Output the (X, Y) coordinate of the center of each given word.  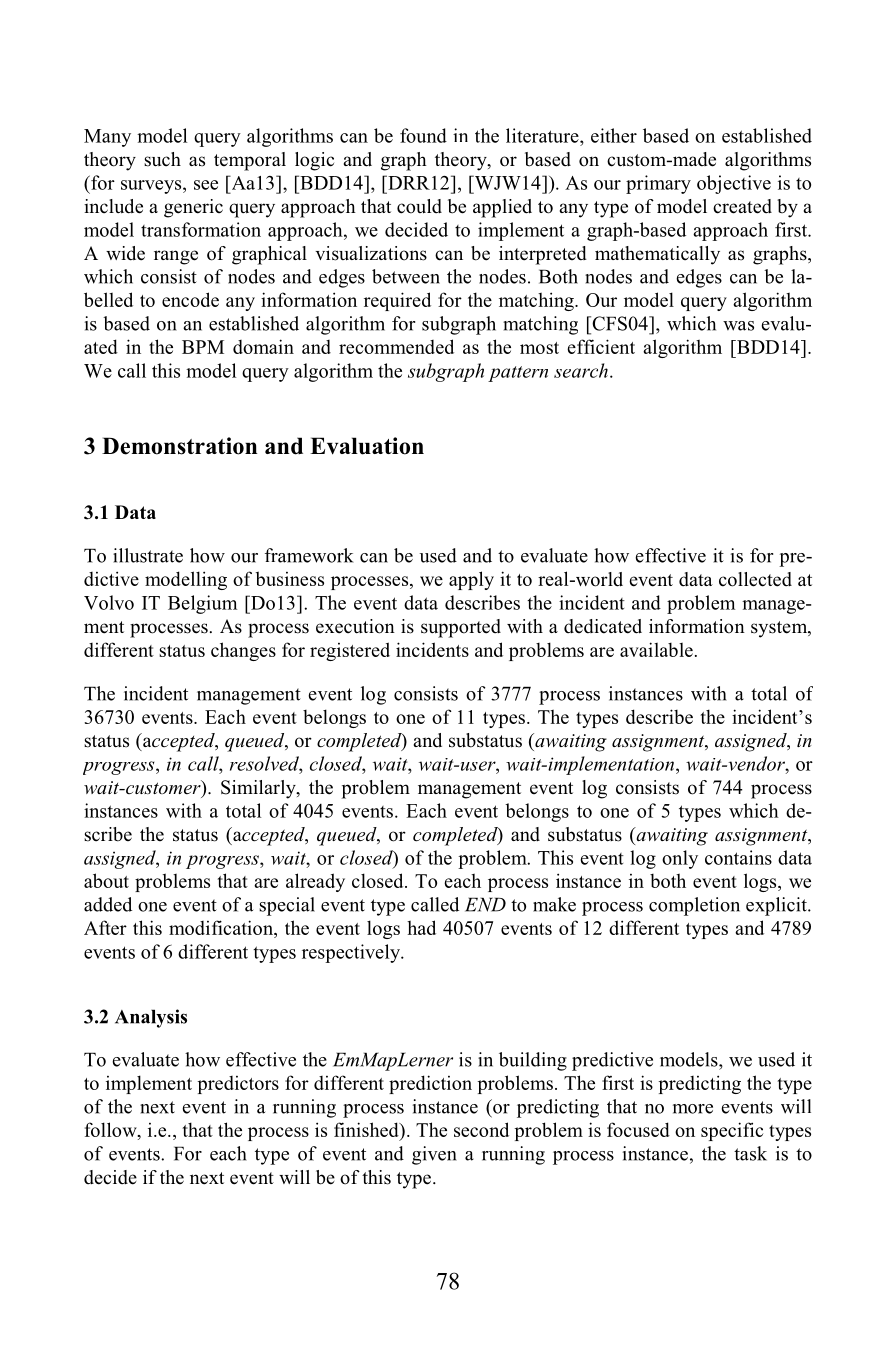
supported (461, 628)
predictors (238, 1085)
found (423, 135)
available (656, 649)
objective (734, 184)
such (162, 159)
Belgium (202, 604)
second (481, 1129)
